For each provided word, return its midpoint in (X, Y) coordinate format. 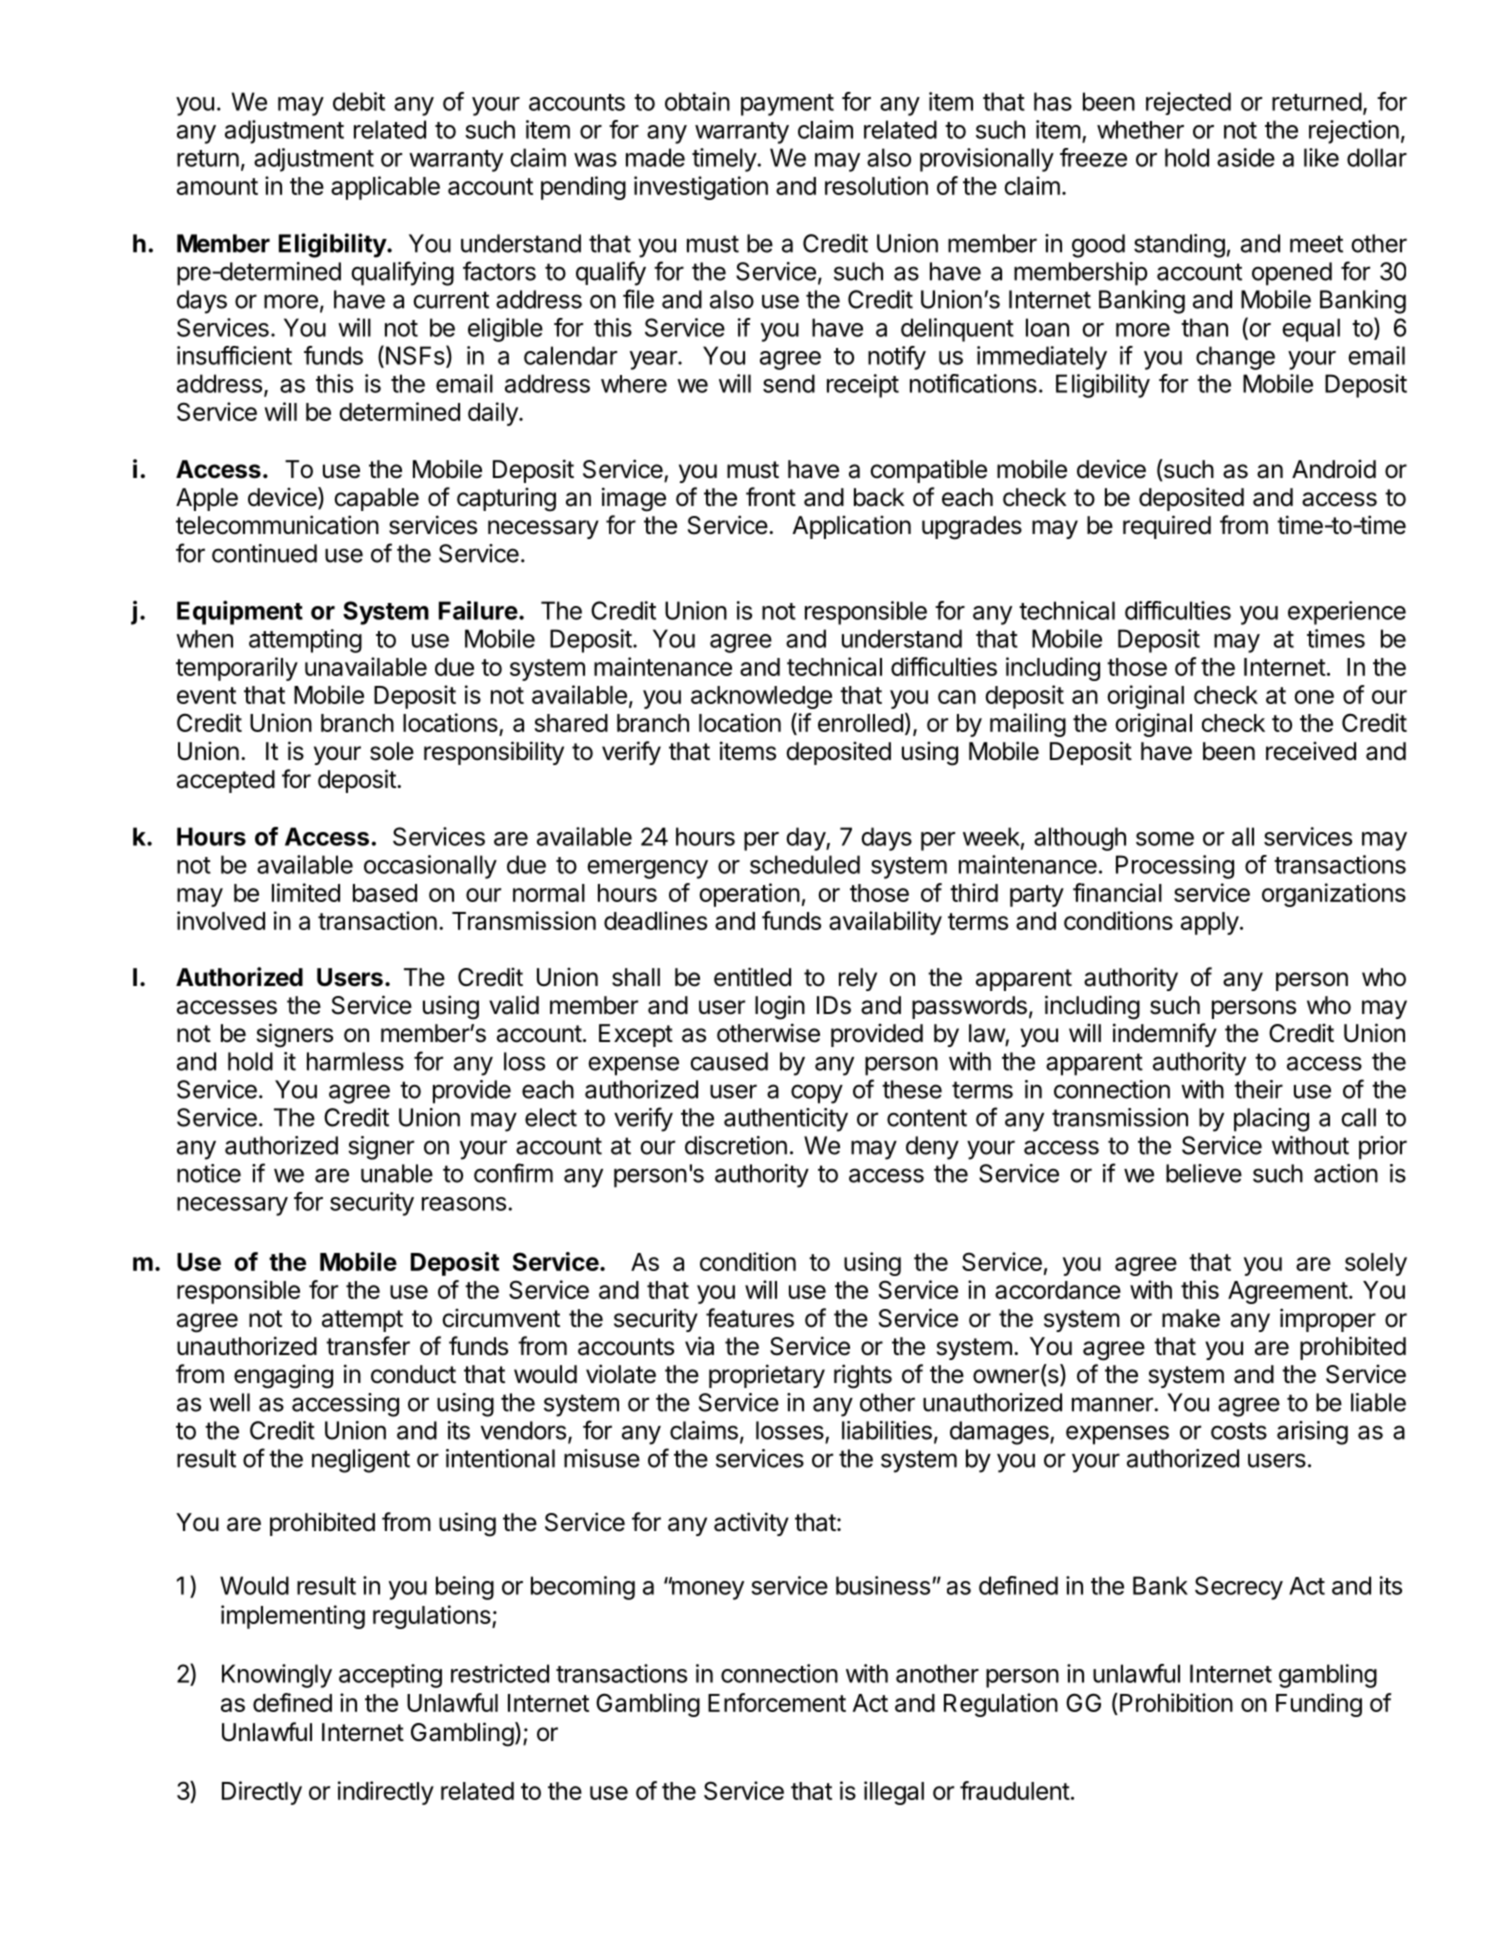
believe (1204, 1173)
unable (397, 1173)
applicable (385, 188)
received (1311, 751)
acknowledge (761, 697)
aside (1246, 157)
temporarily (237, 669)
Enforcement (777, 1702)
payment (787, 105)
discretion (736, 1145)
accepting (390, 1676)
